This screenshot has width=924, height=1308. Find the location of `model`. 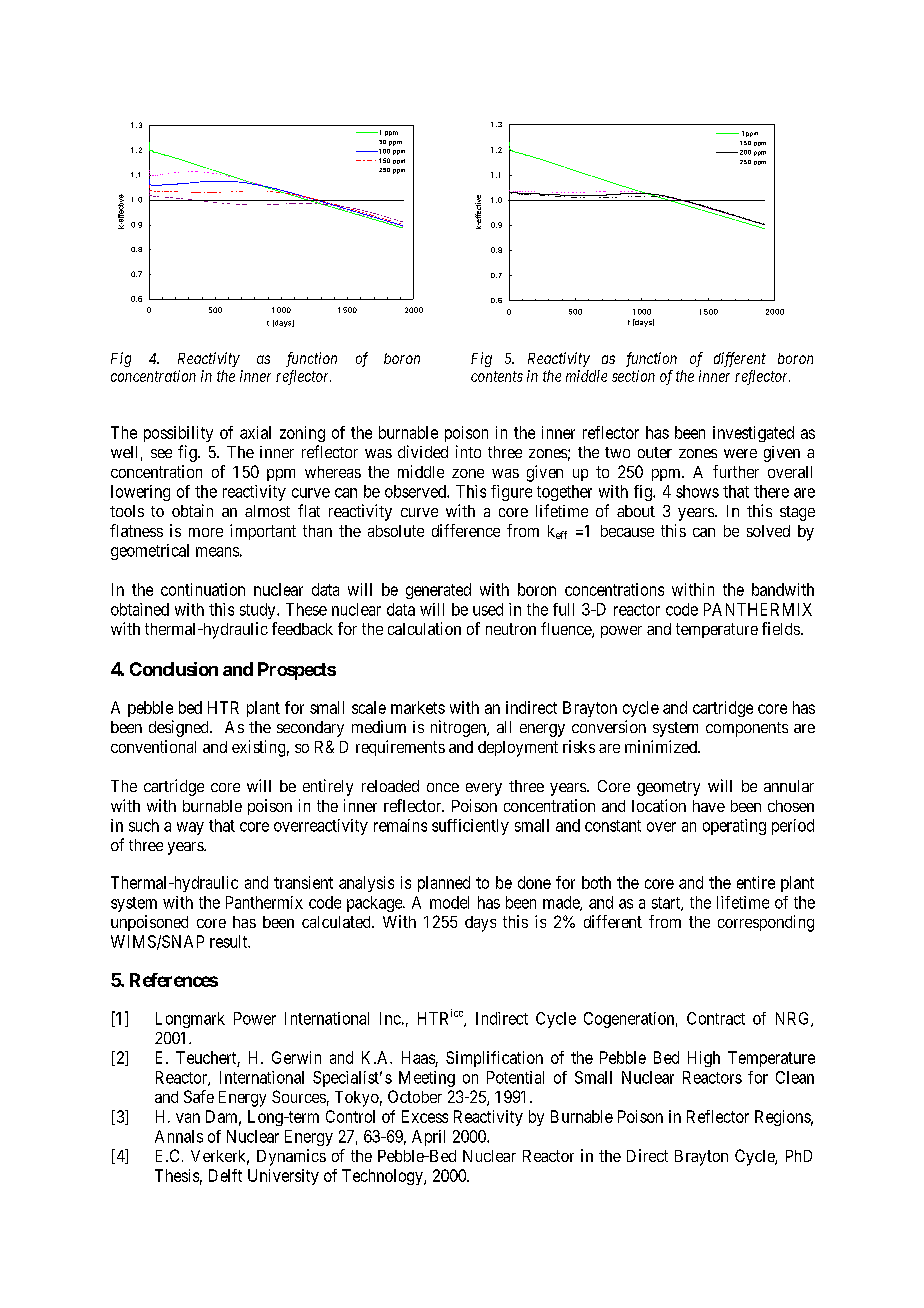

model is located at coordinates (449, 902).
